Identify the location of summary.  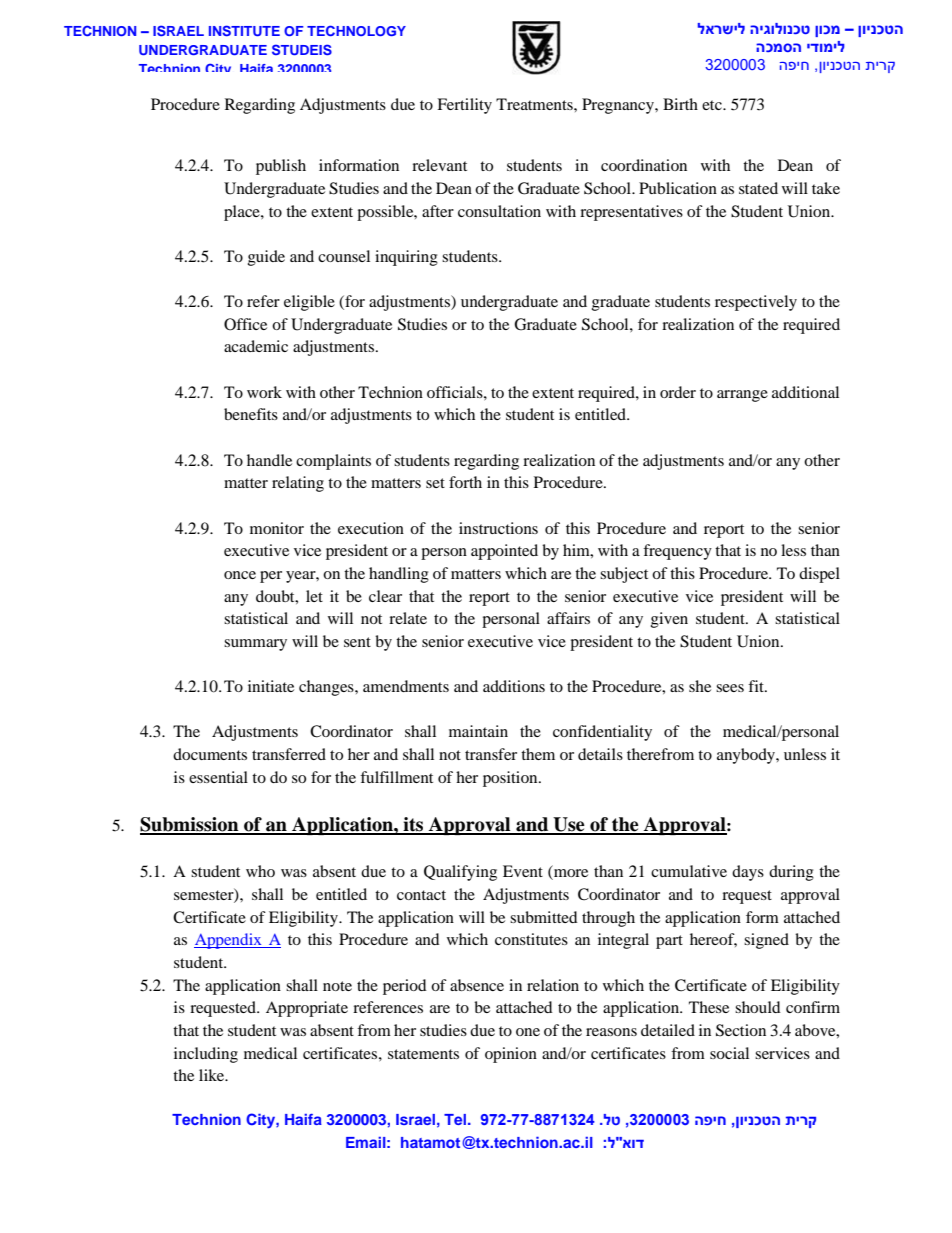
(255, 645).
